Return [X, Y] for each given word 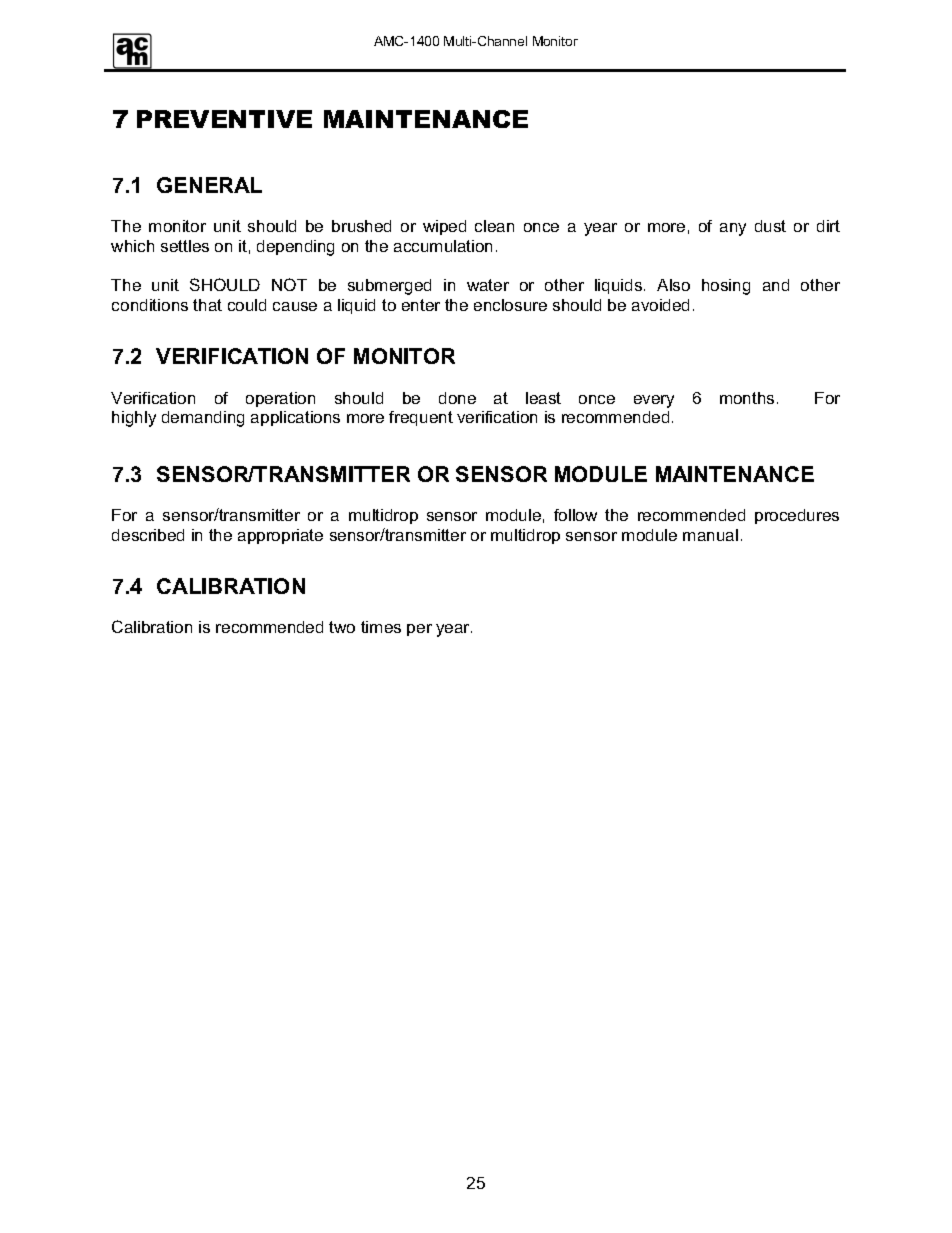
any [733, 229]
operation [280, 399]
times [381, 627]
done [457, 398]
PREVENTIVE [224, 119]
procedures [797, 516]
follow [575, 515]
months [747, 398]
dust [770, 226]
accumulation [443, 246]
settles [185, 246]
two [342, 627]
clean [494, 226]
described [148, 535]
